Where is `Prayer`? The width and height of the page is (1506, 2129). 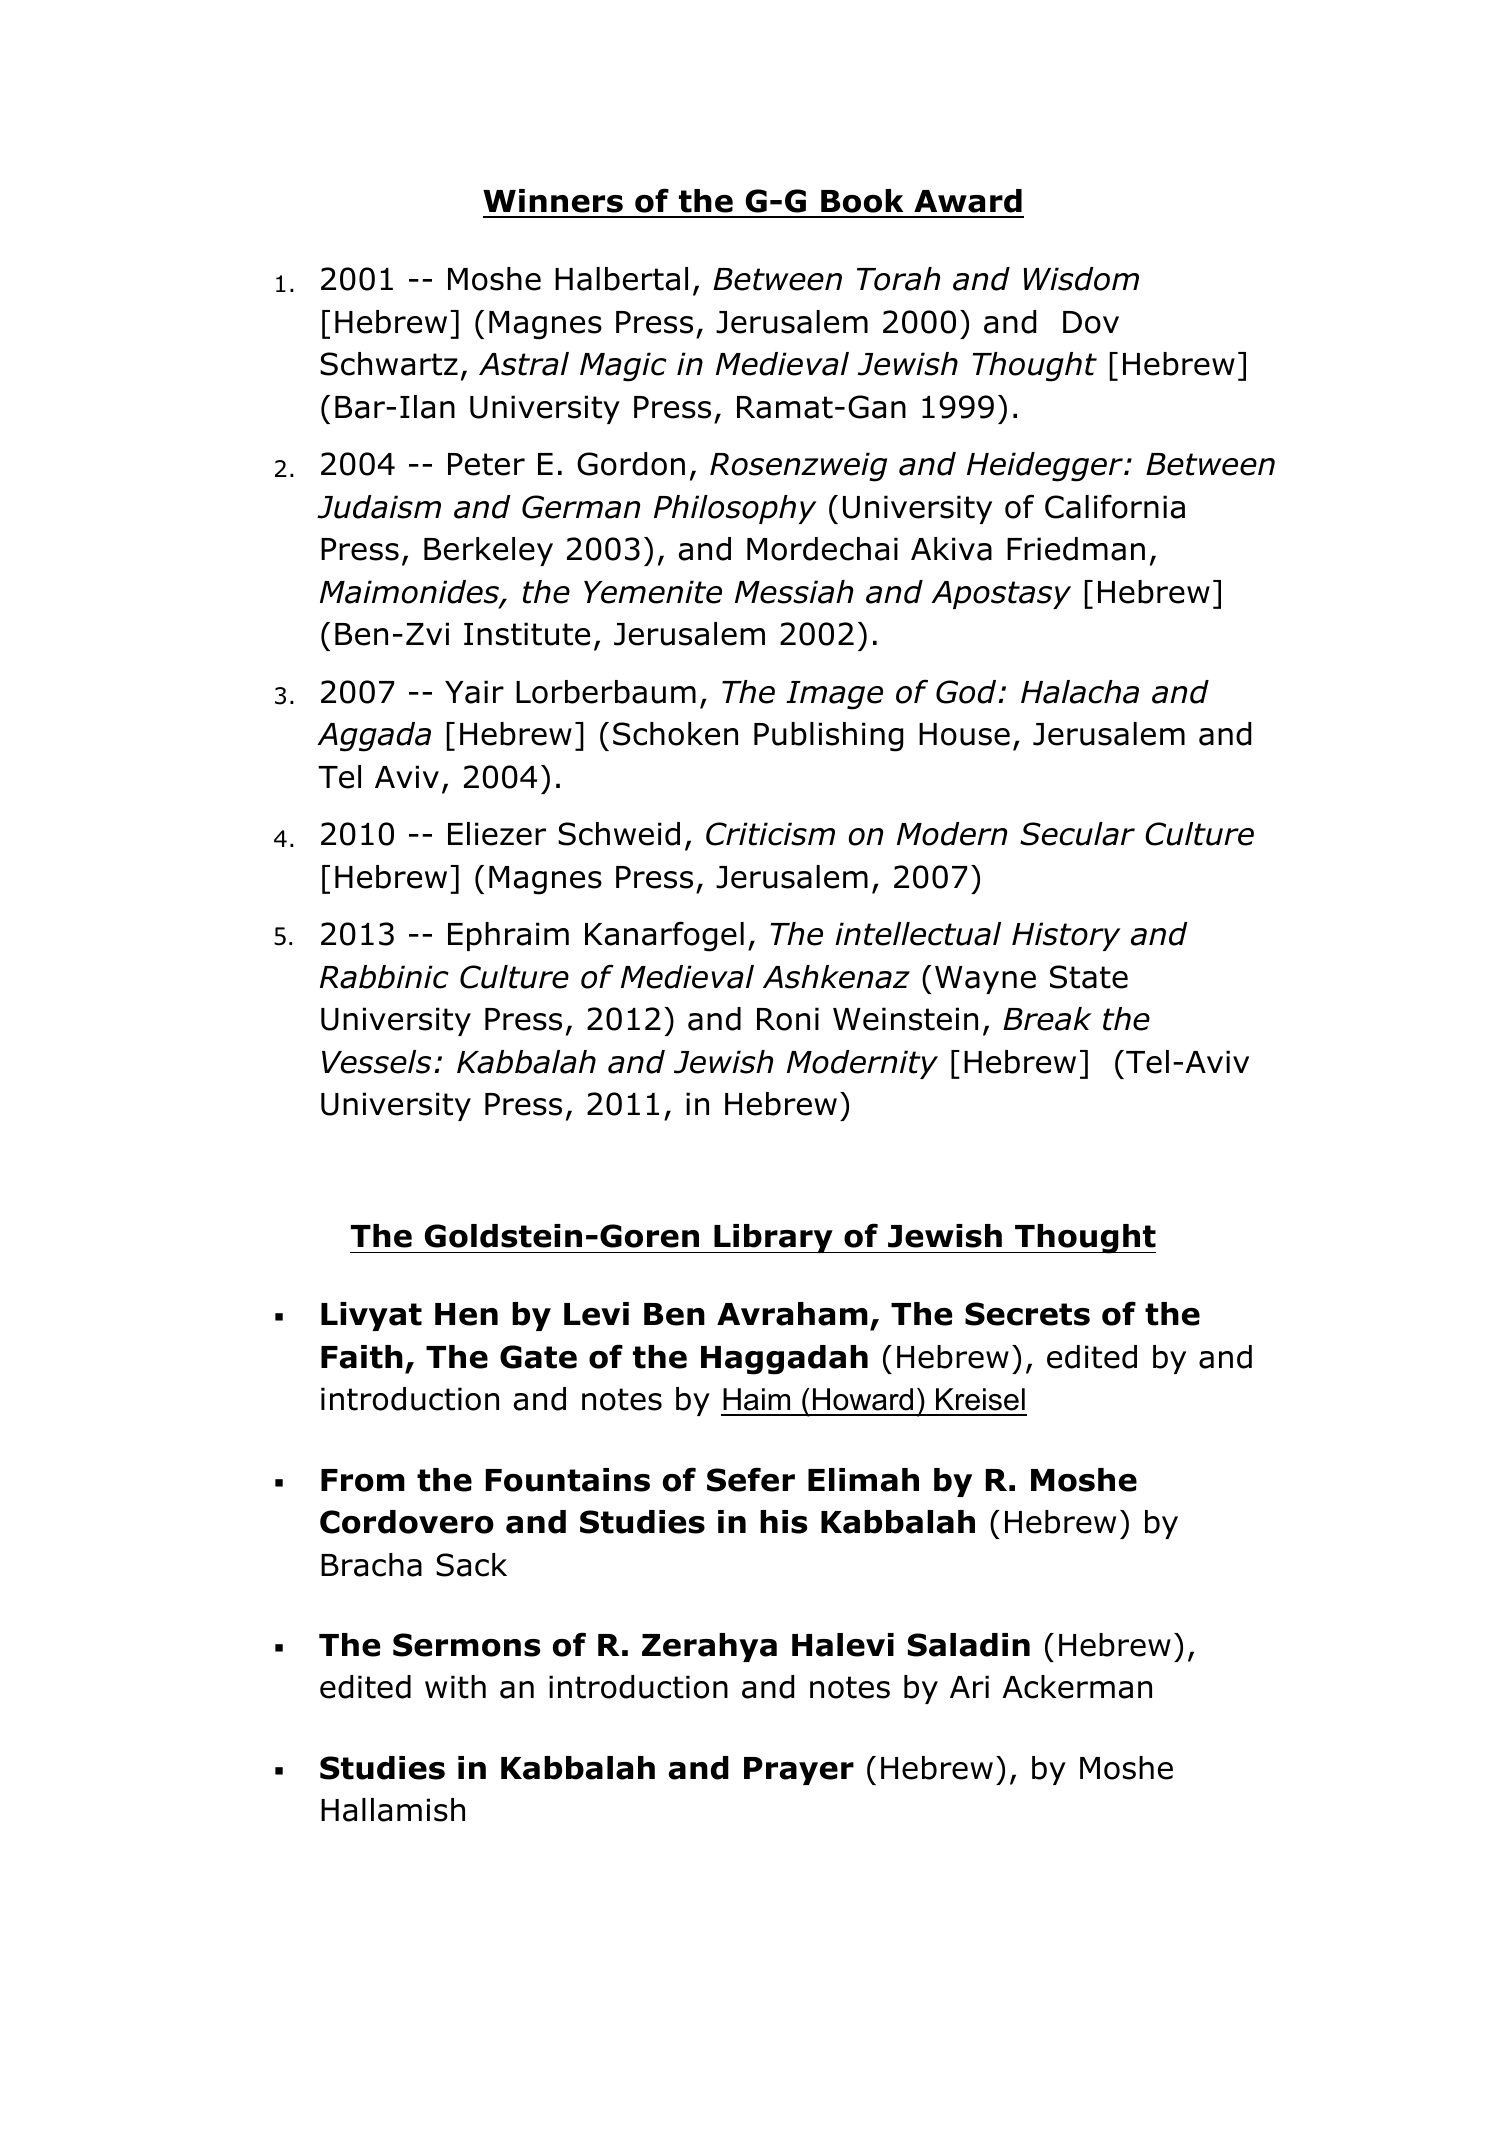
Prayer is located at coordinates (799, 1771).
